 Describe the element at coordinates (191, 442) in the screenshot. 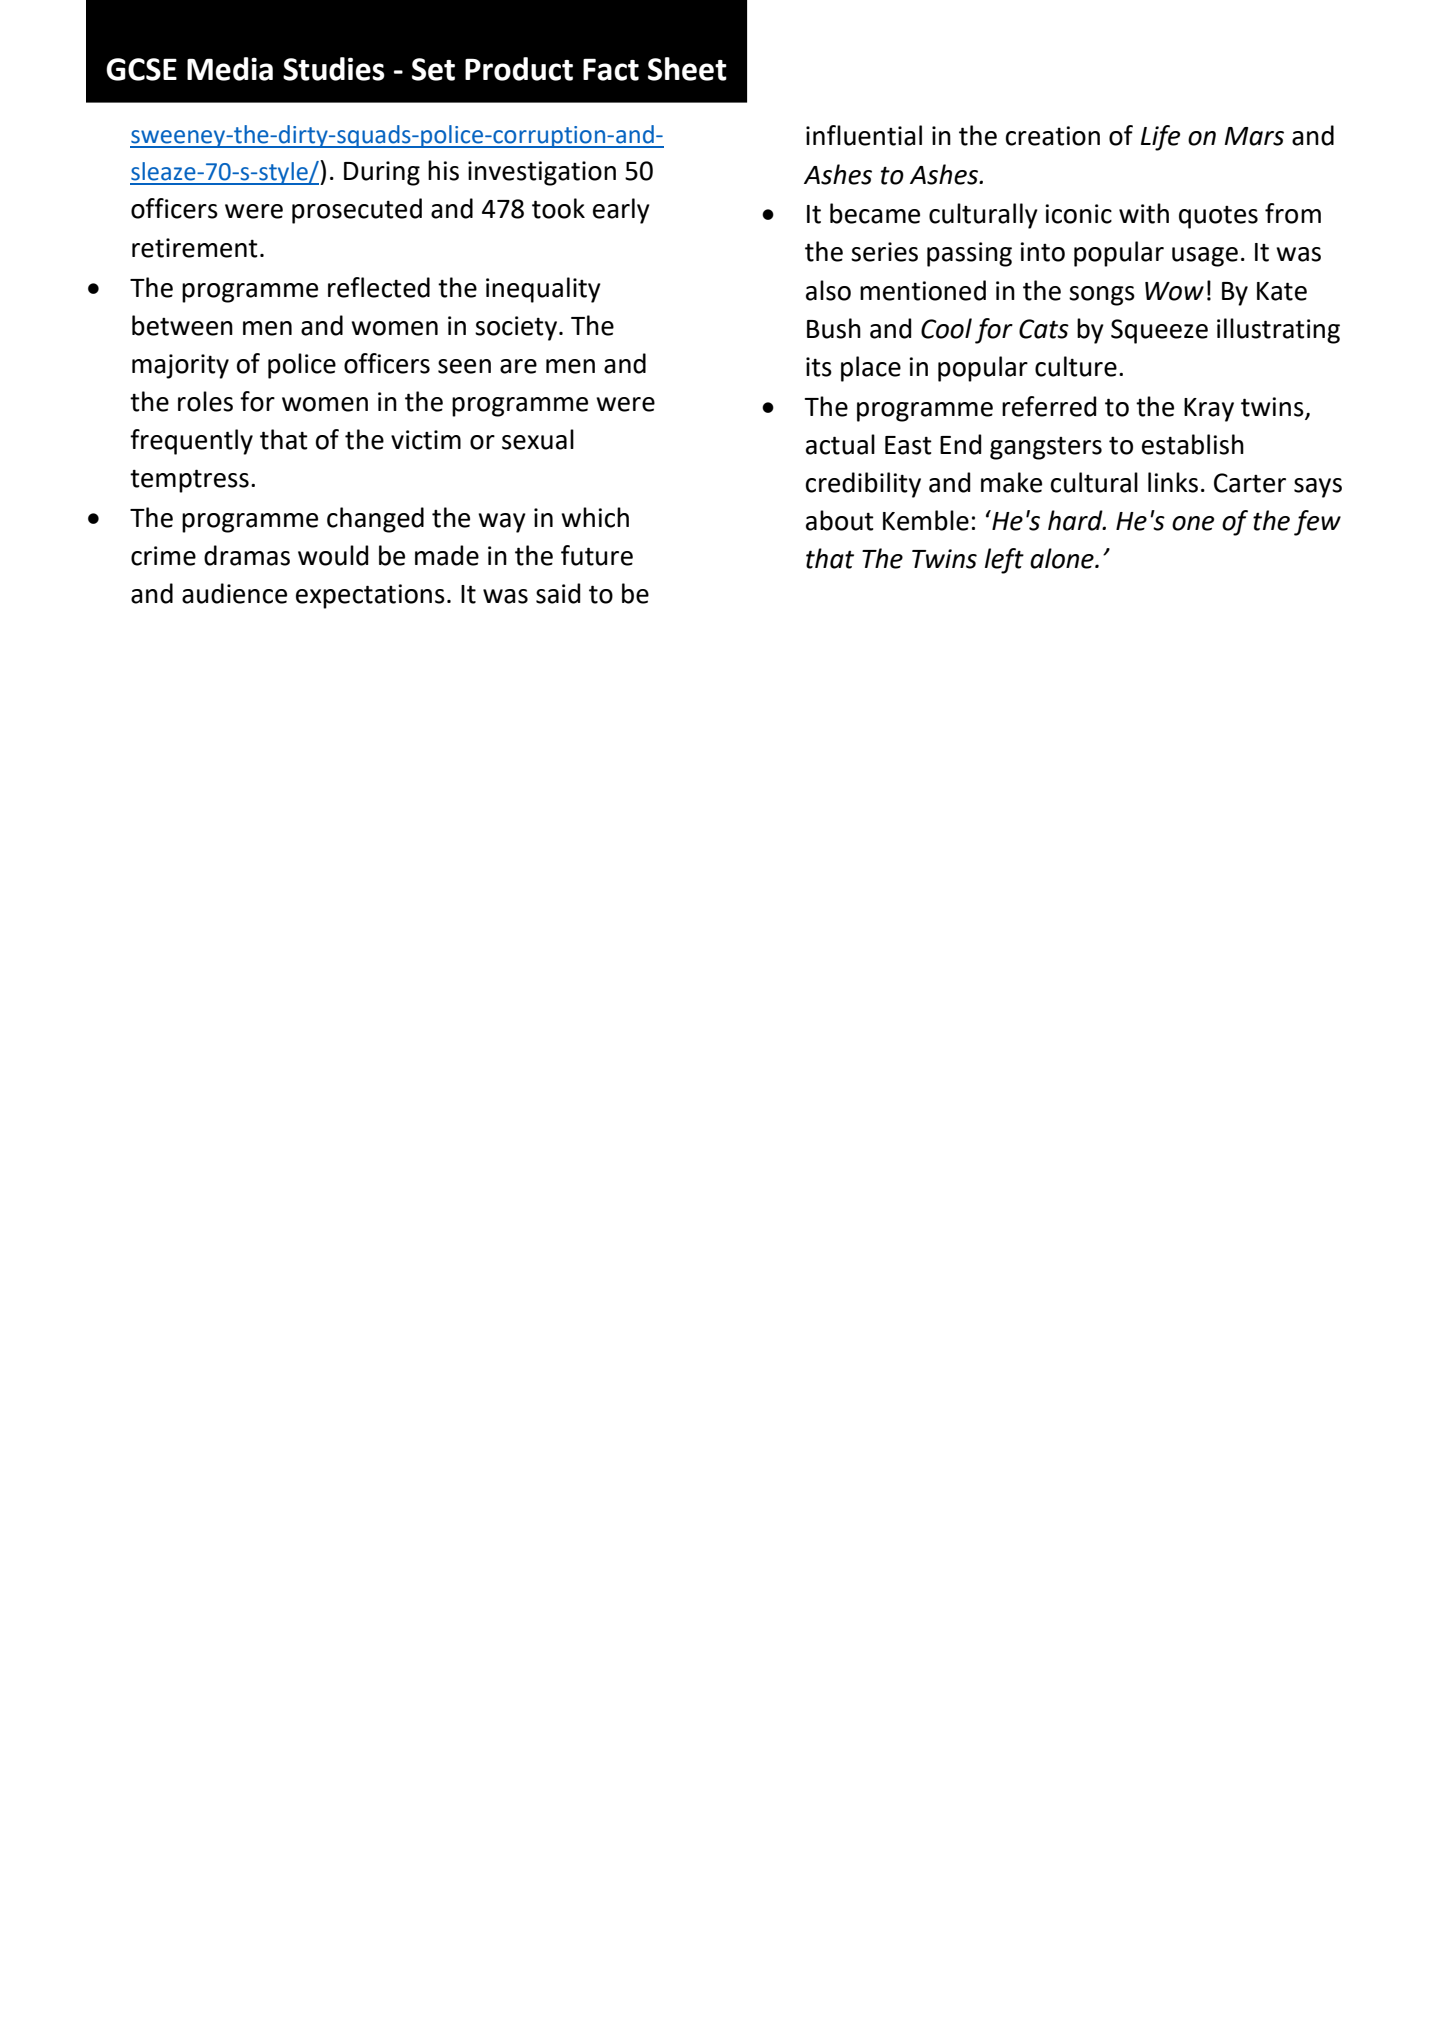

I see `frequently` at that location.
